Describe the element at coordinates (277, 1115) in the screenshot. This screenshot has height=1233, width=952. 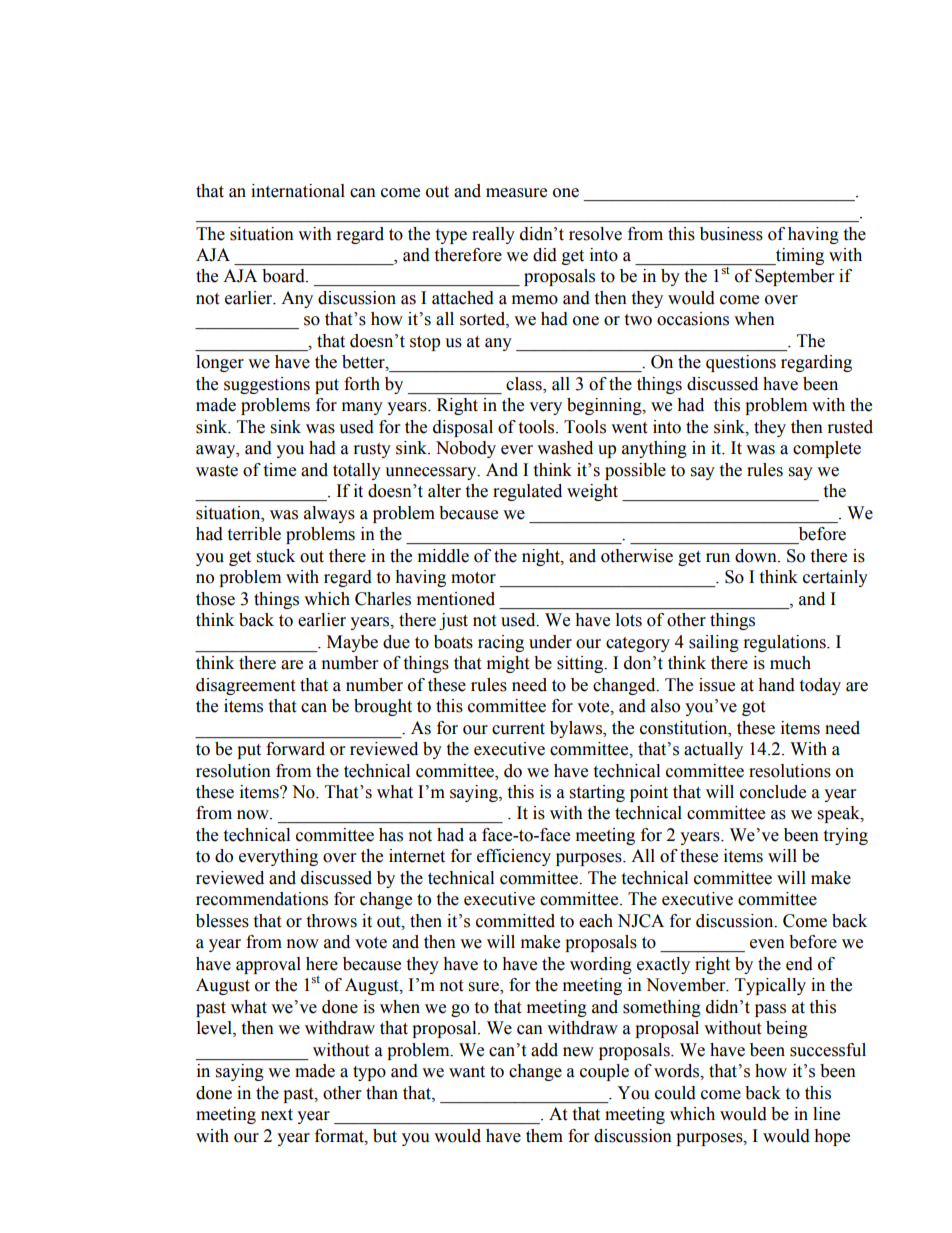
I see `next` at that location.
